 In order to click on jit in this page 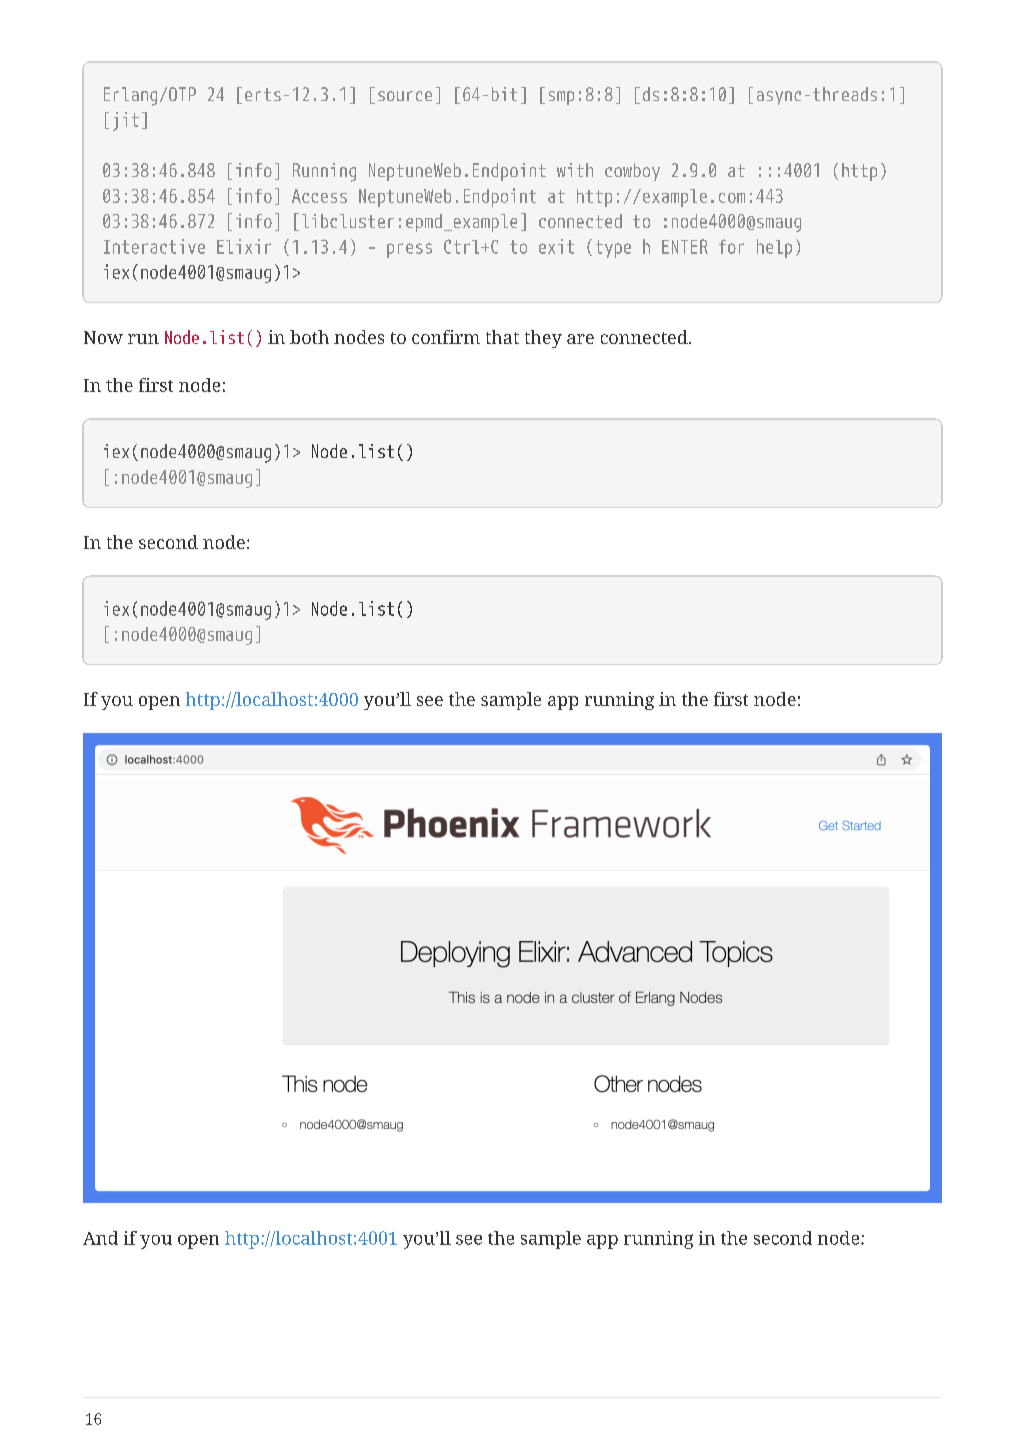, I will do `click(126, 121)`.
